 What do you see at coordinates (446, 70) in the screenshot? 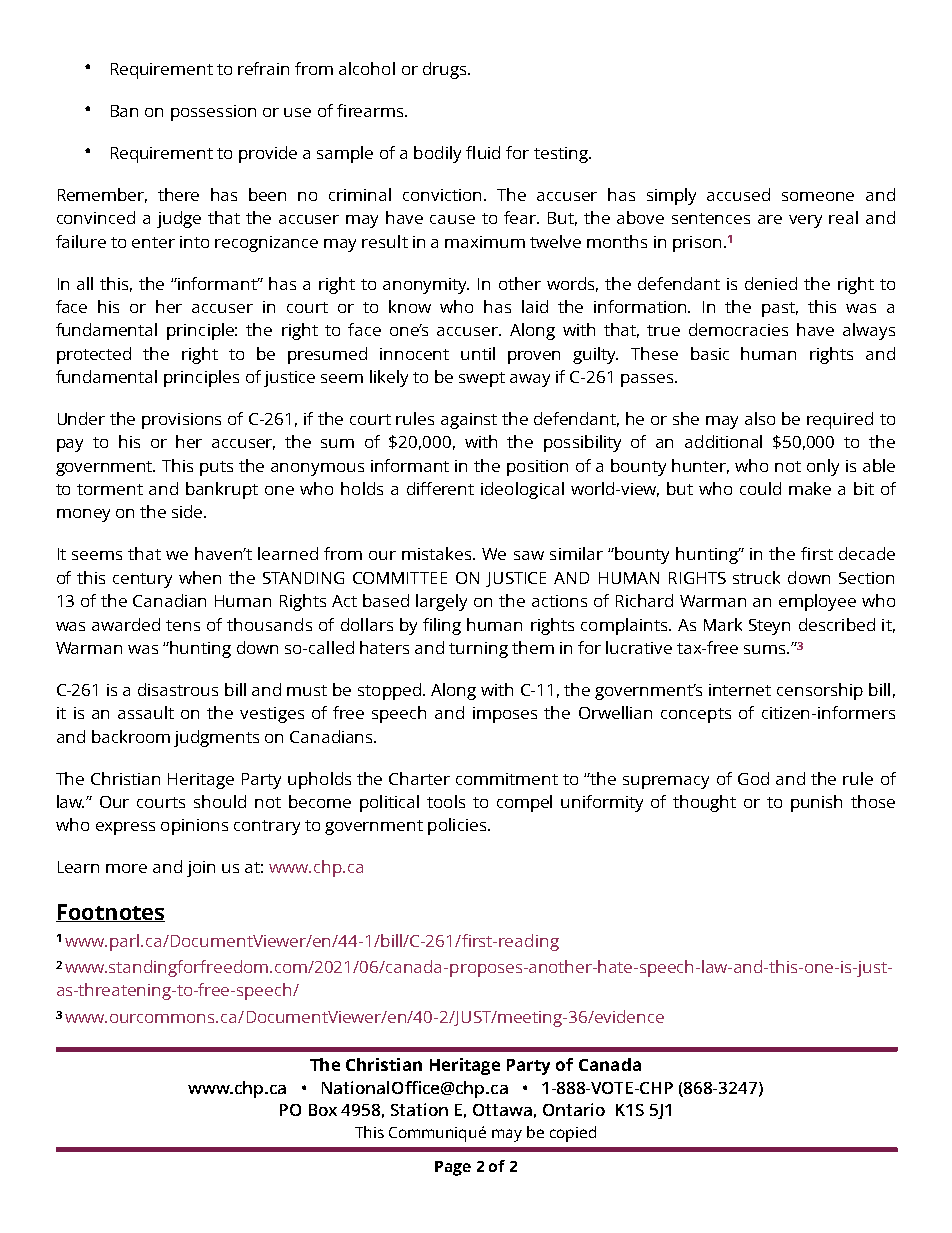
I see `drugs` at bounding box center [446, 70].
